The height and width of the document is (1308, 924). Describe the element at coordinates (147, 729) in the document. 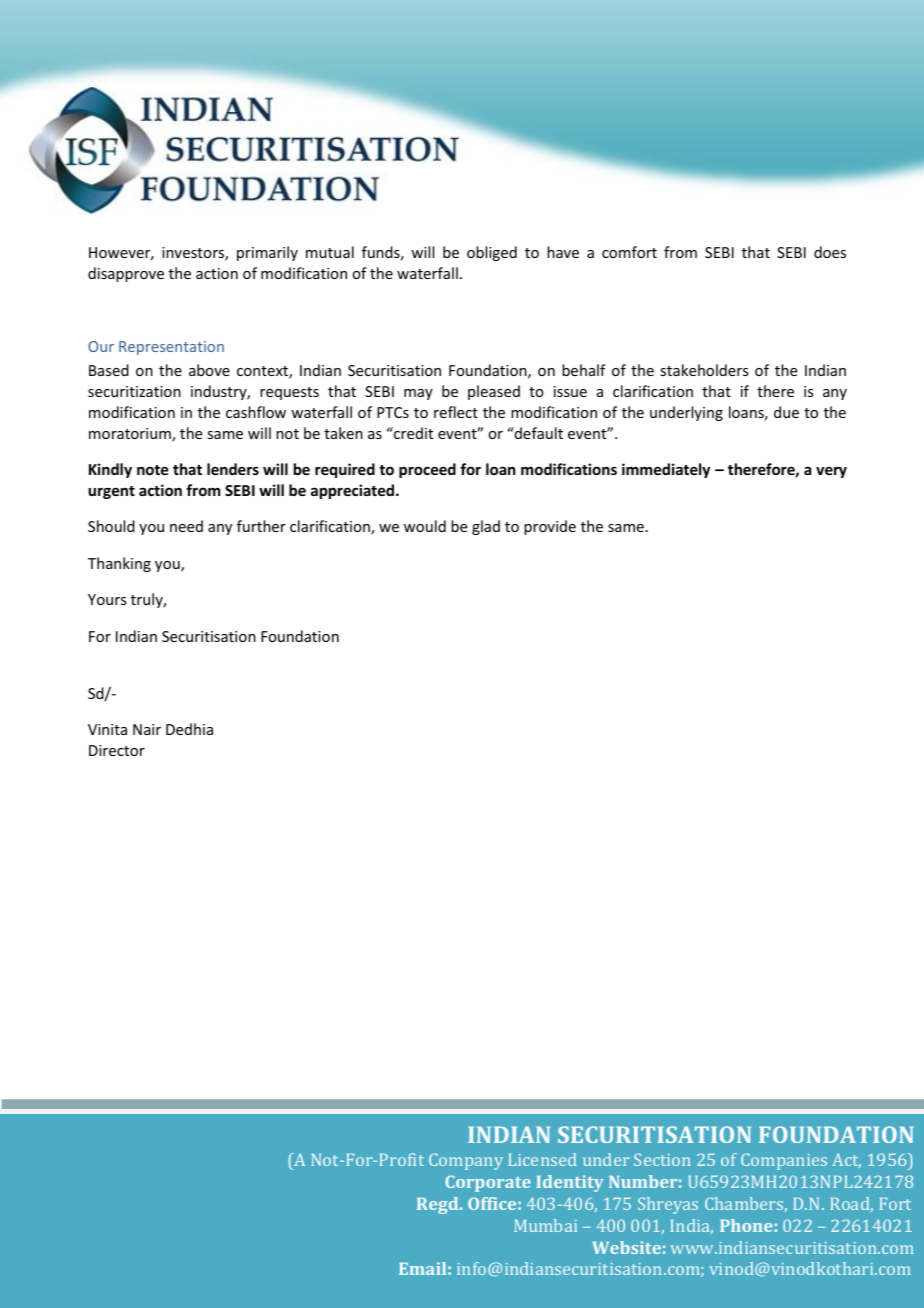

I see `Nair` at that location.
